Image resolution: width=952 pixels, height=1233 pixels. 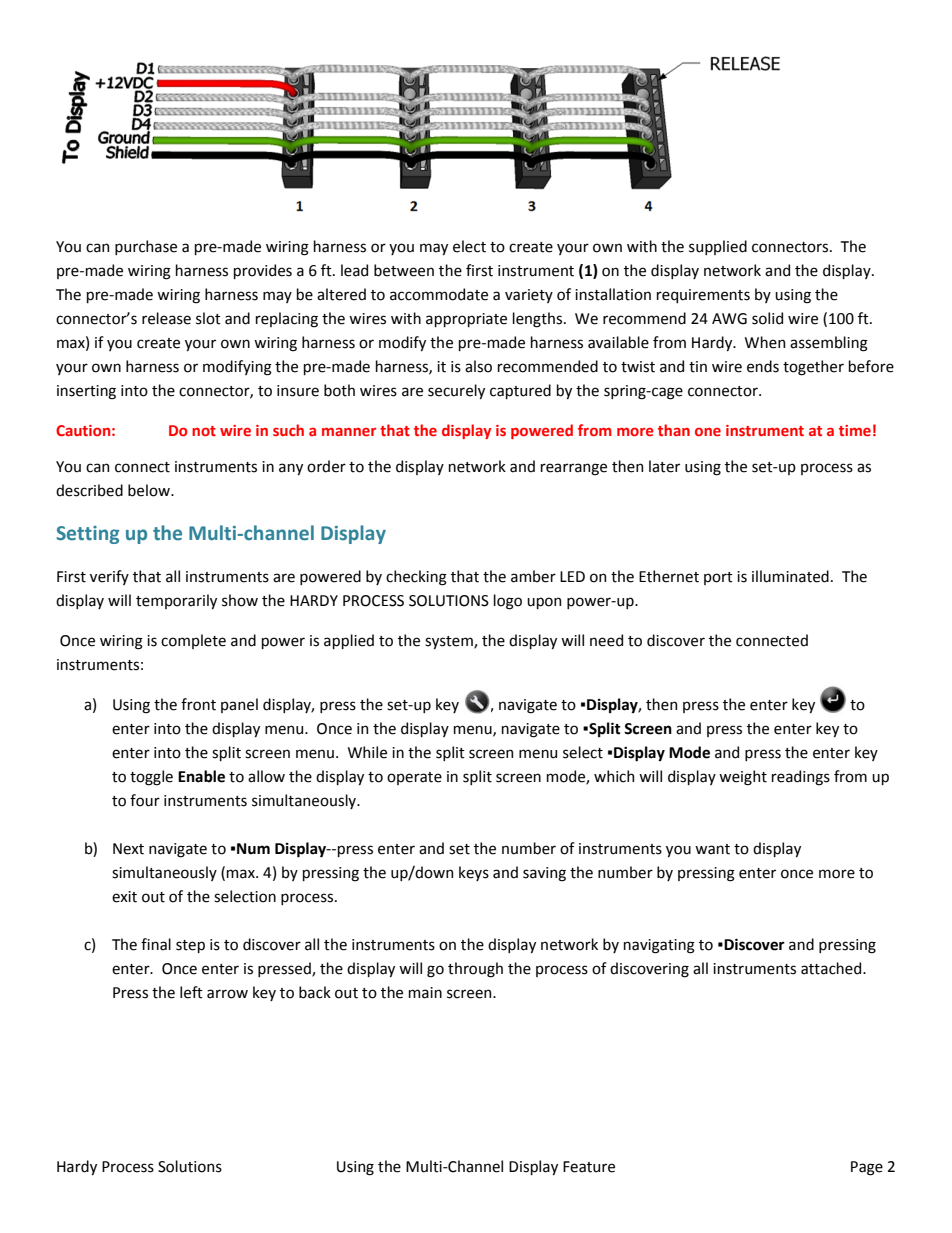 I want to click on purchase, so click(x=146, y=247).
